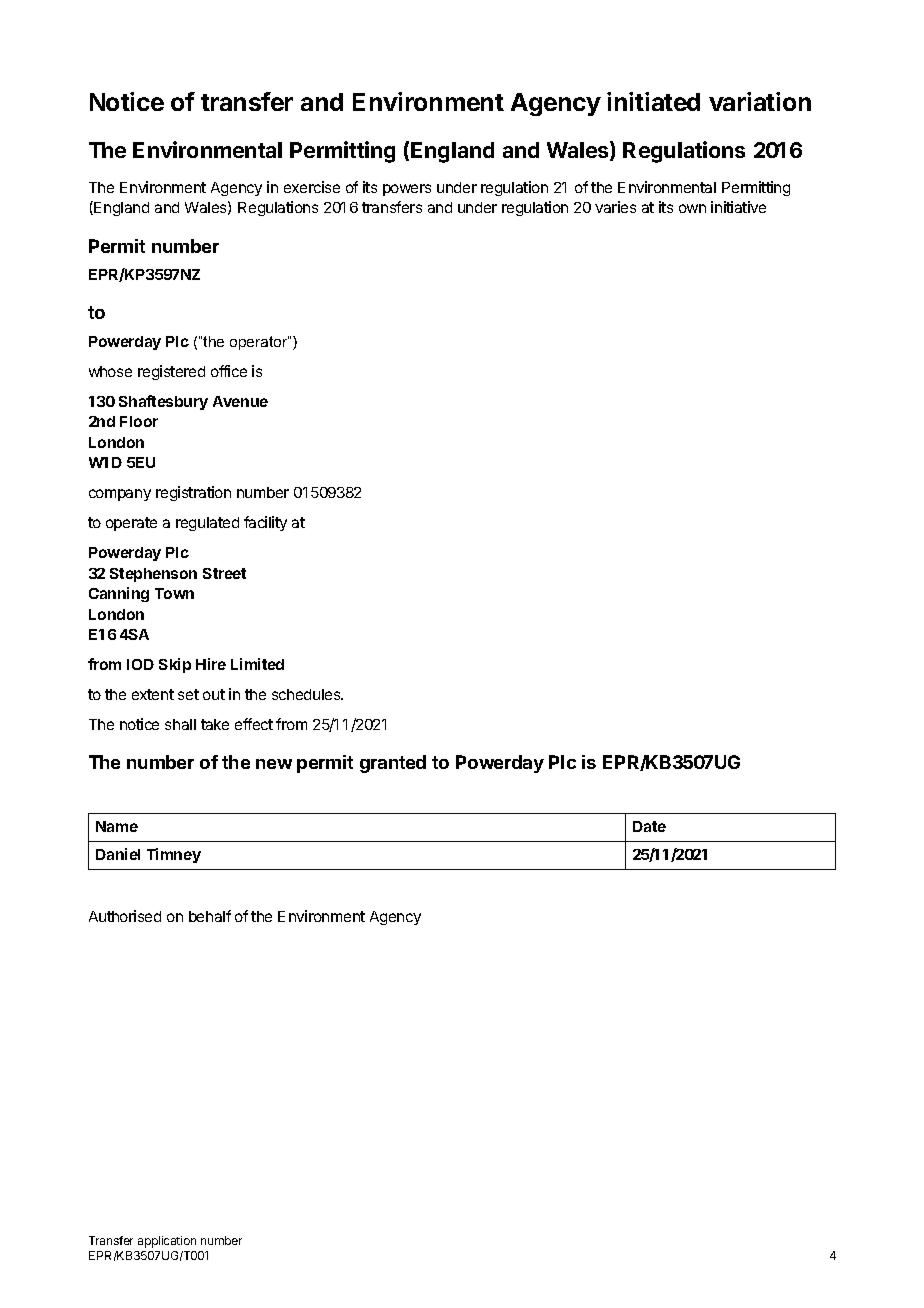 This screenshot has height=1308, width=924. What do you see at coordinates (393, 764) in the screenshot?
I see `granted` at bounding box center [393, 764].
